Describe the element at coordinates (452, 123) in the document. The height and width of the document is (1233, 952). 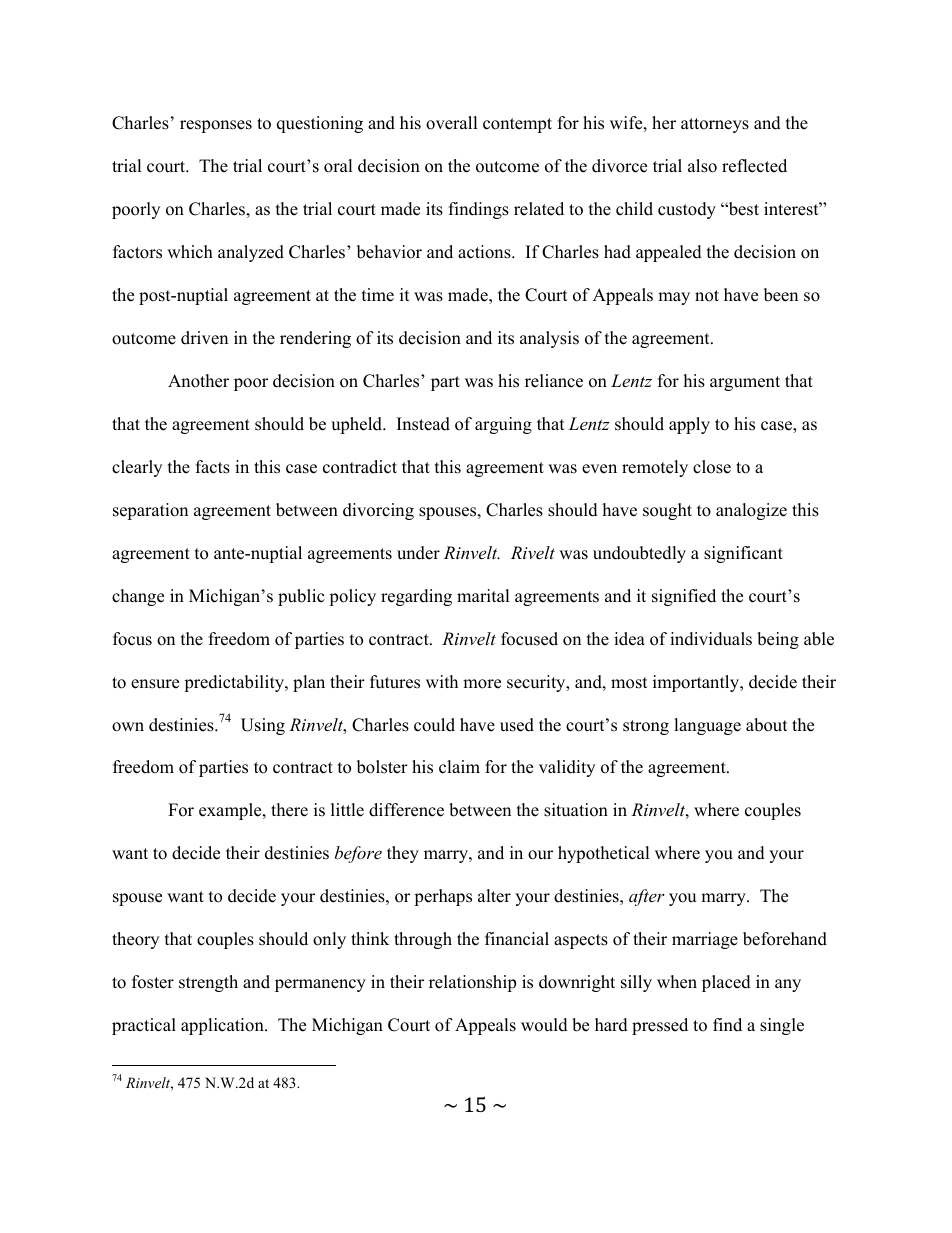
I see `overall` at that location.
